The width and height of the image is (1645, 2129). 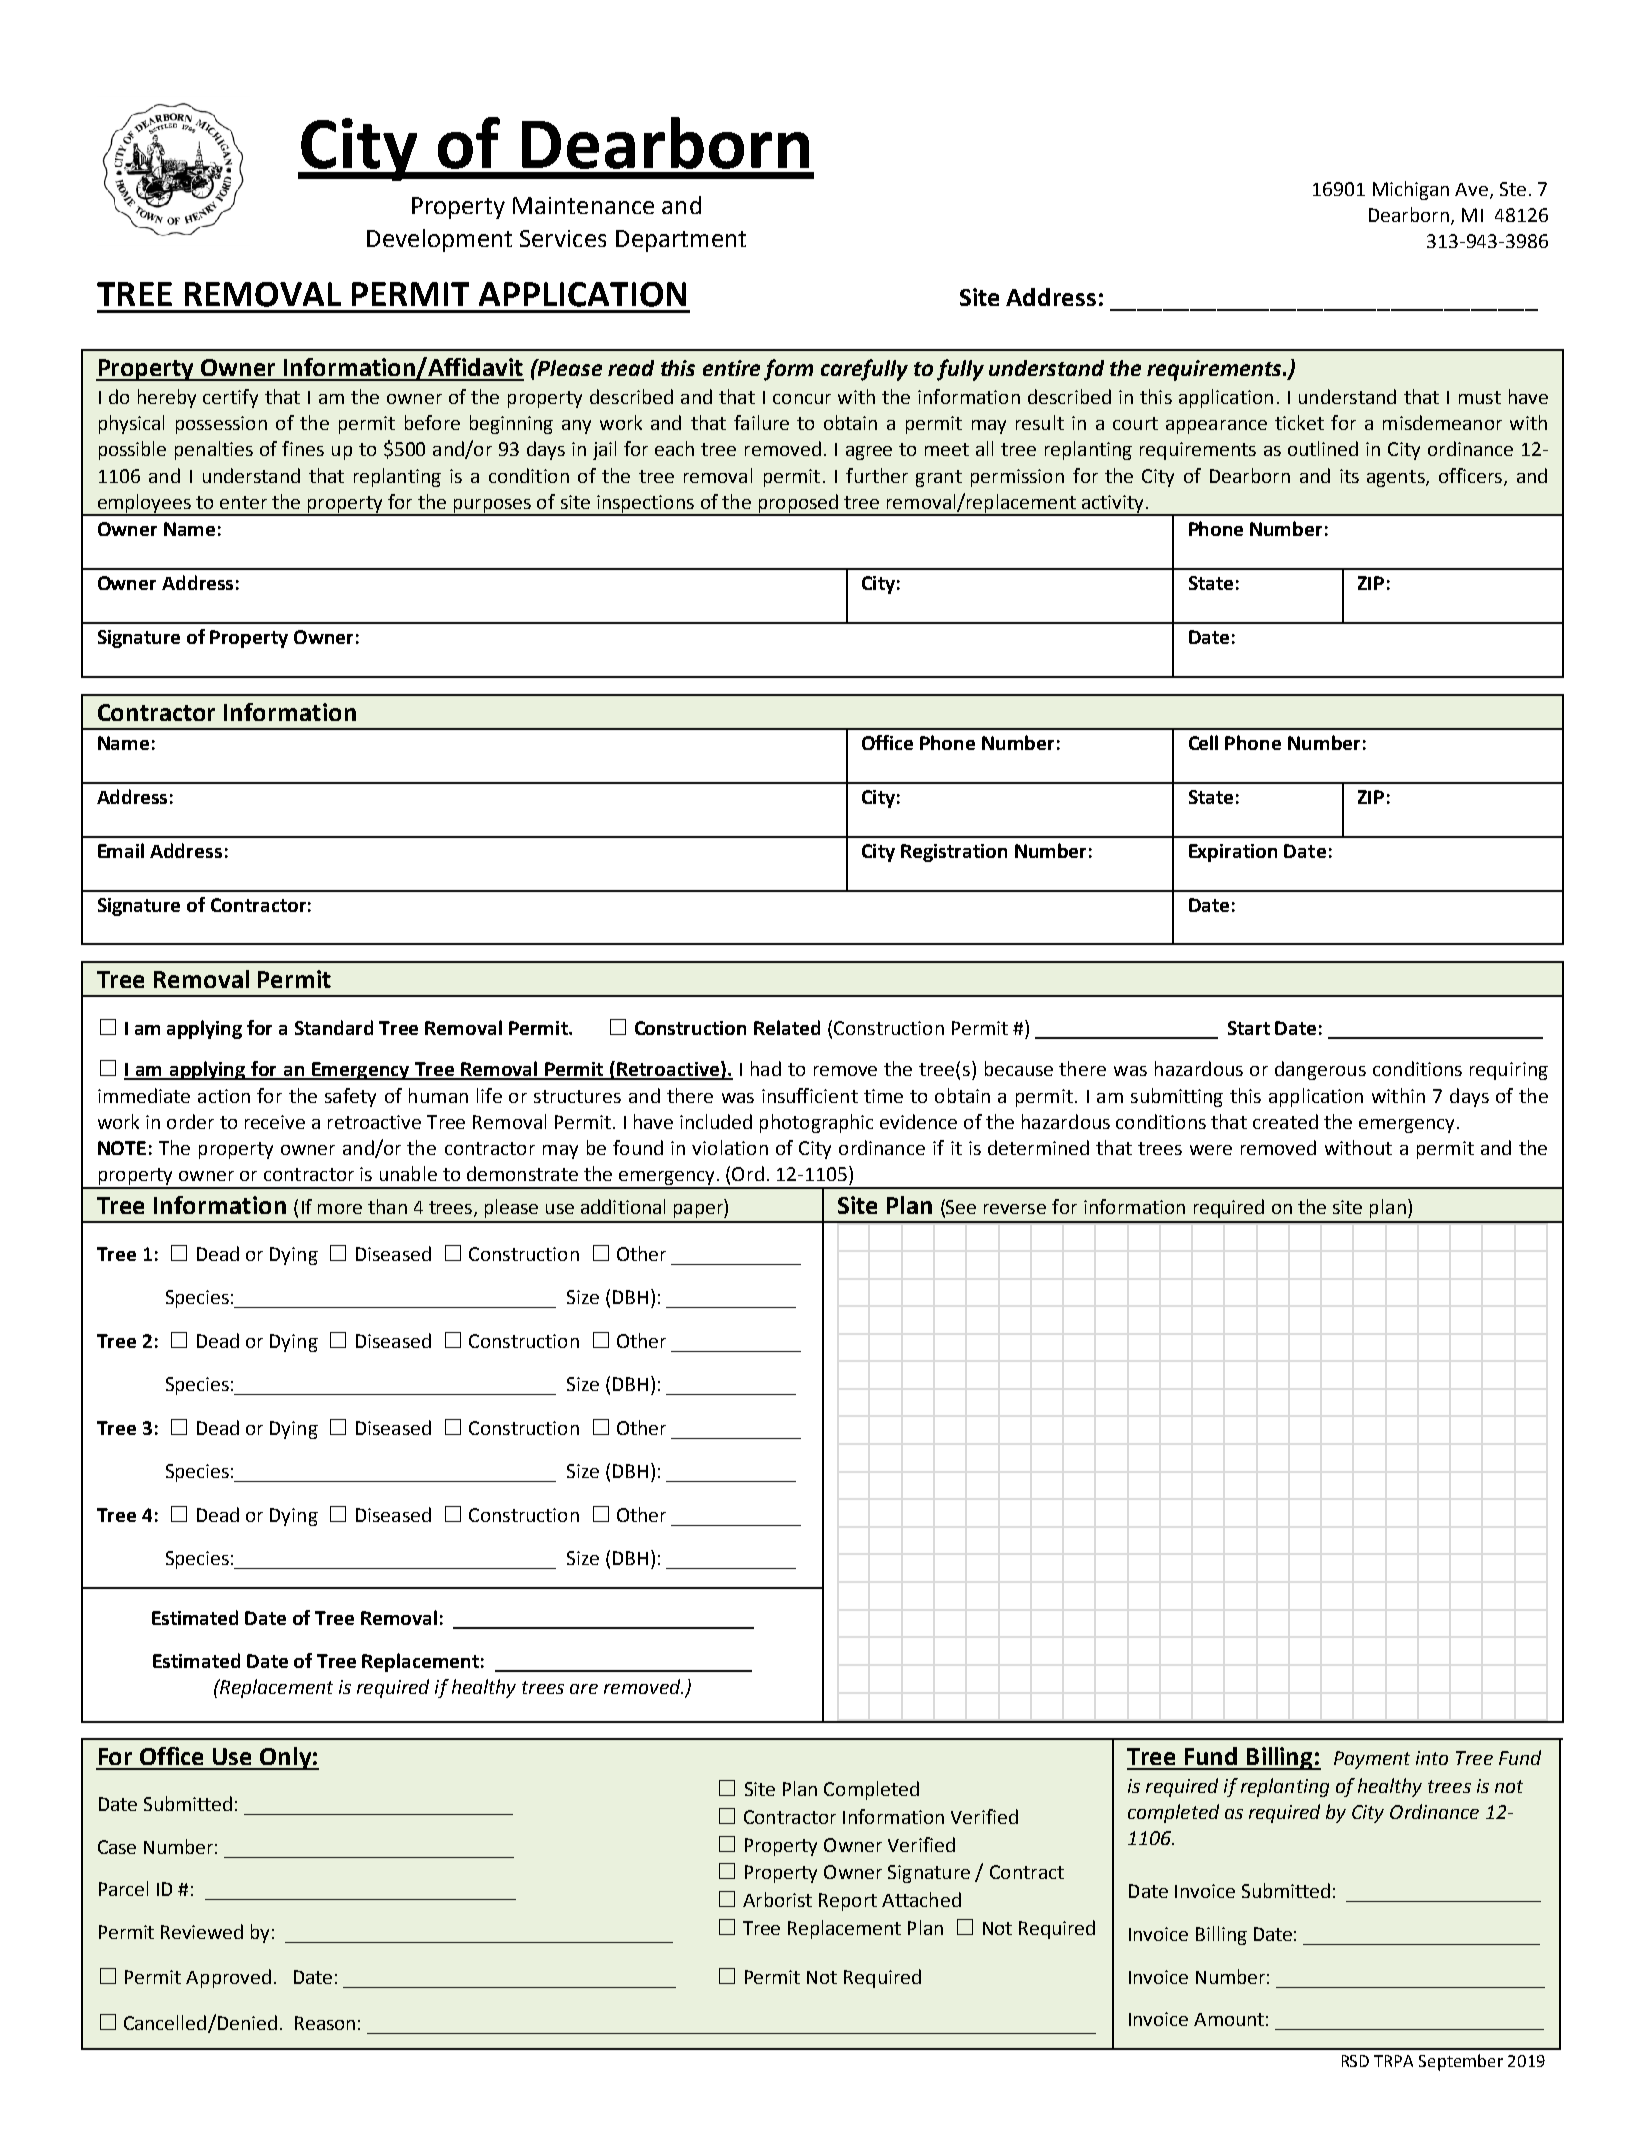 What do you see at coordinates (1211, 1150) in the image?
I see `were` at bounding box center [1211, 1150].
